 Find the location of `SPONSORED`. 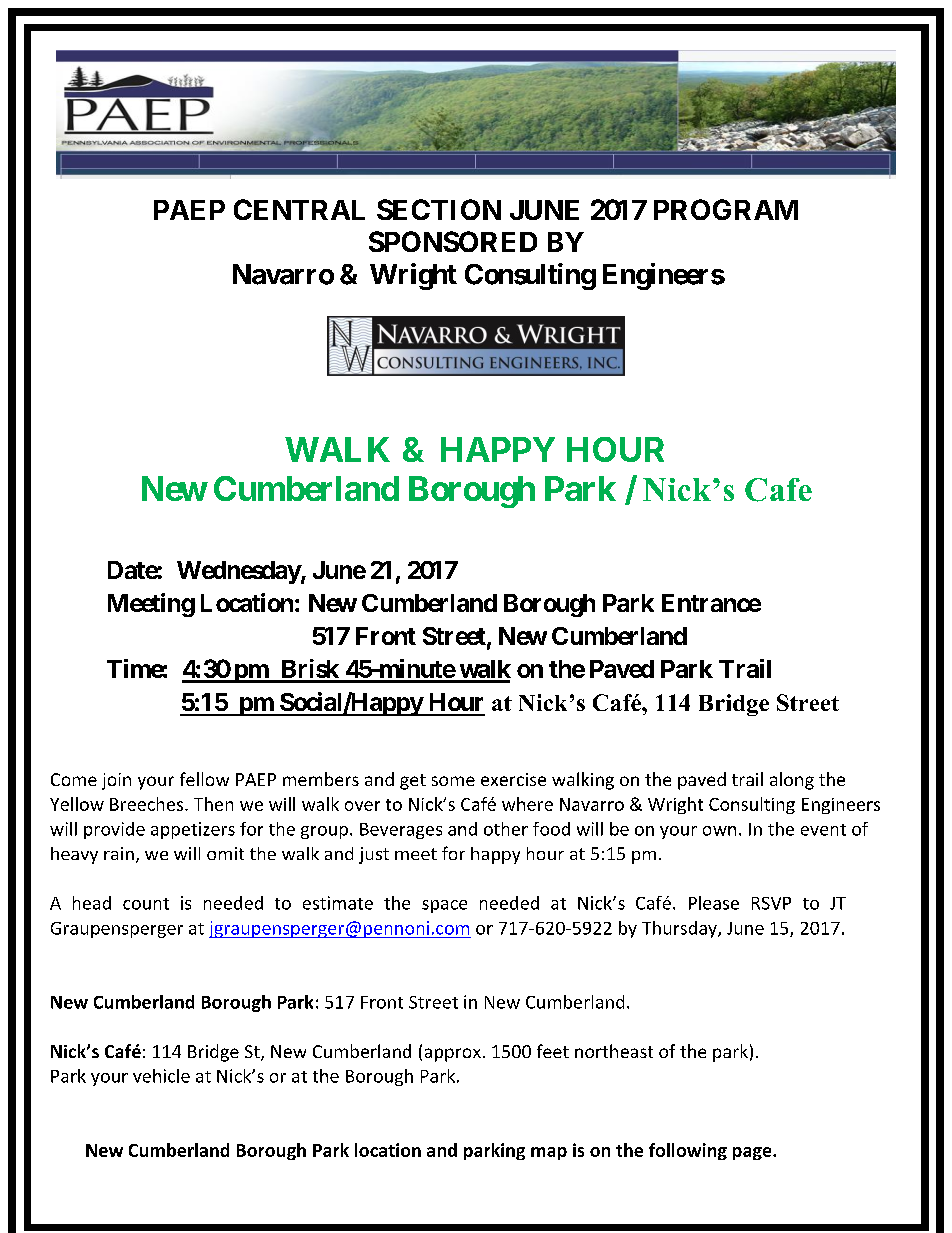

SPONSORED is located at coordinates (453, 241).
